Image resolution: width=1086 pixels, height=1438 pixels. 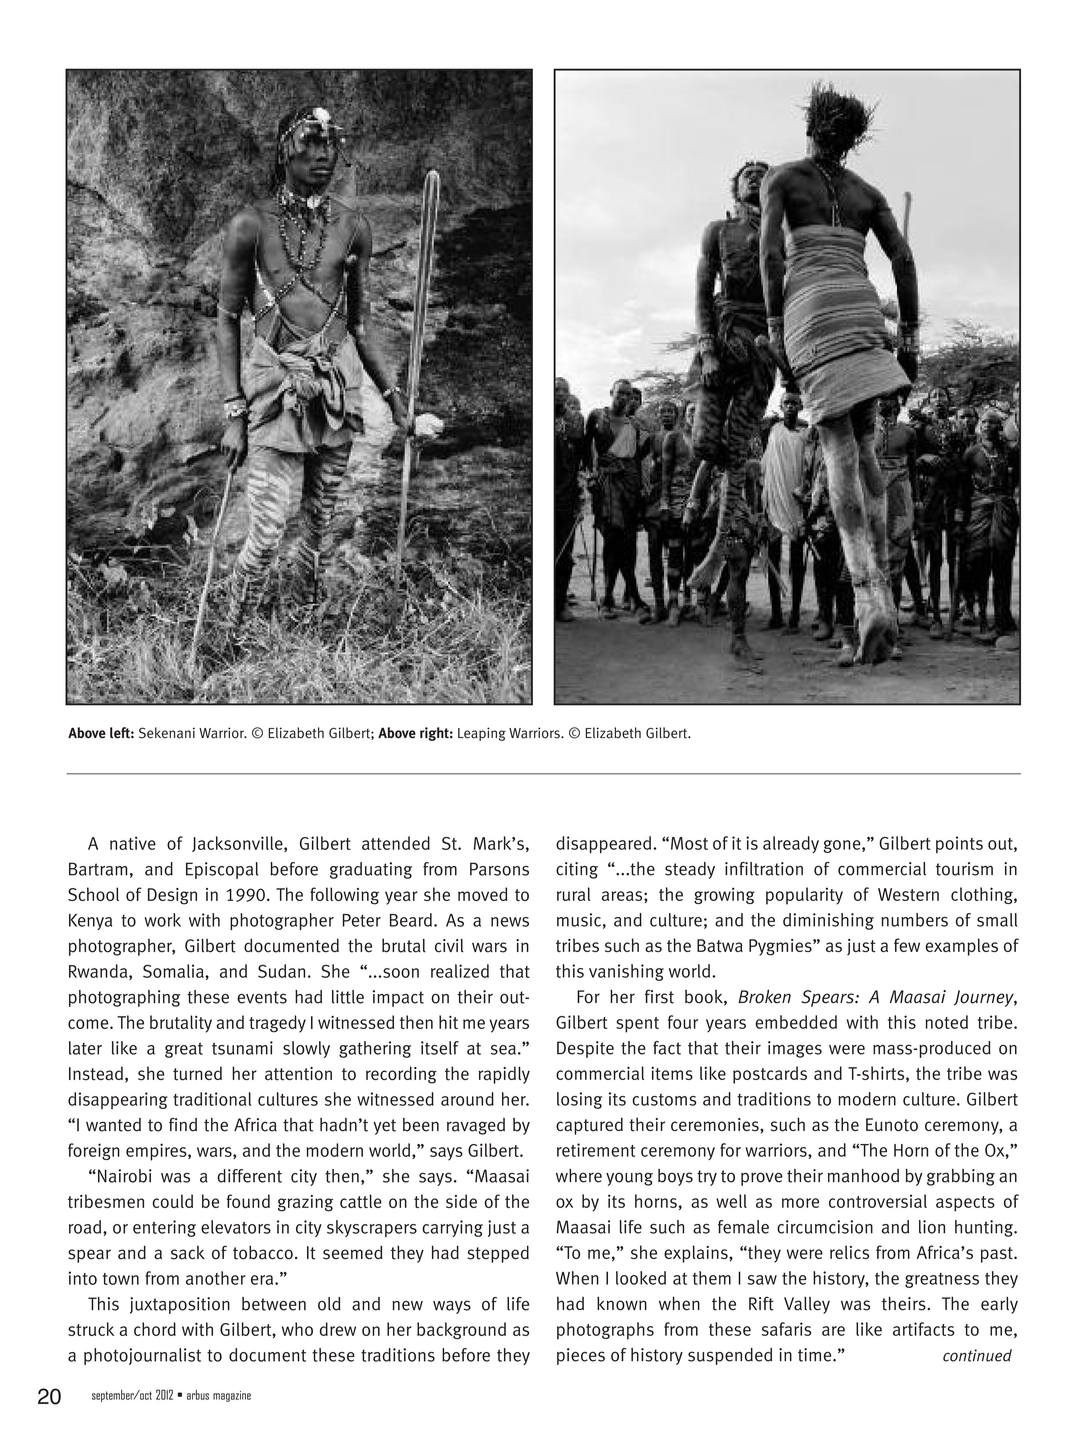 What do you see at coordinates (232, 1396) in the page?
I see `magazine` at bounding box center [232, 1396].
